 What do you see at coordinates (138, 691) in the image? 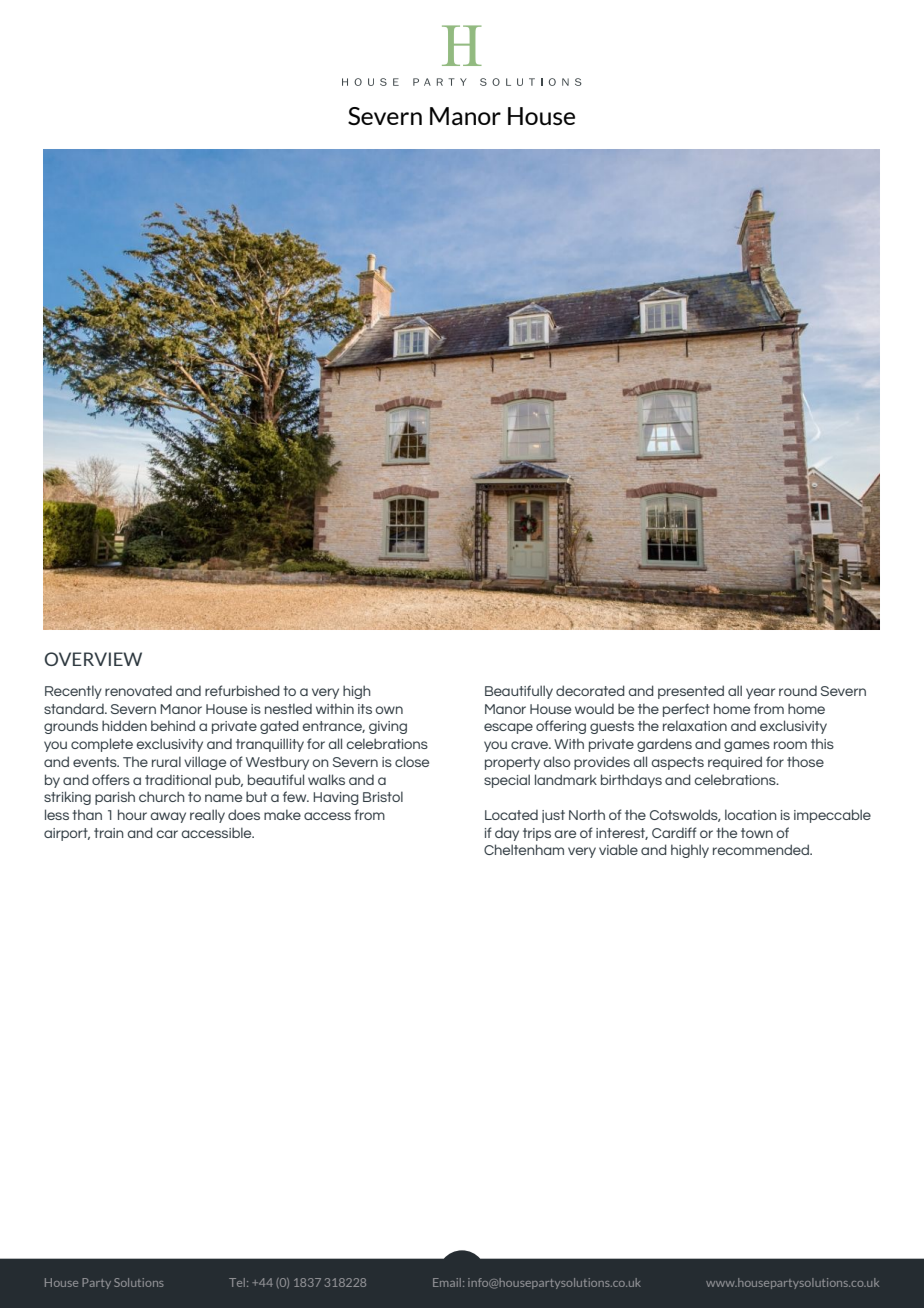
I see `renovated` at bounding box center [138, 691].
